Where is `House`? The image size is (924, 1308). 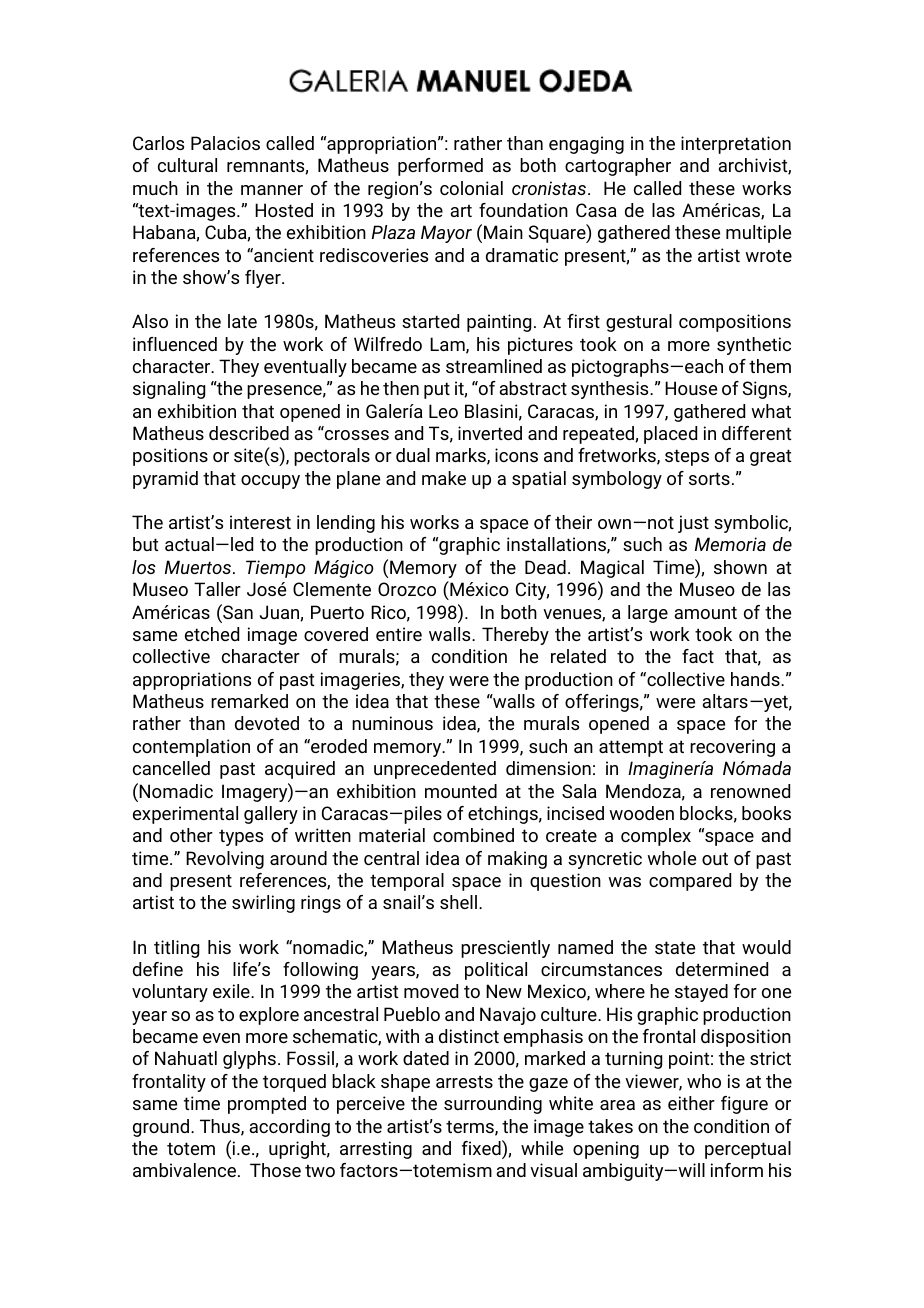 House is located at coordinates (691, 388).
